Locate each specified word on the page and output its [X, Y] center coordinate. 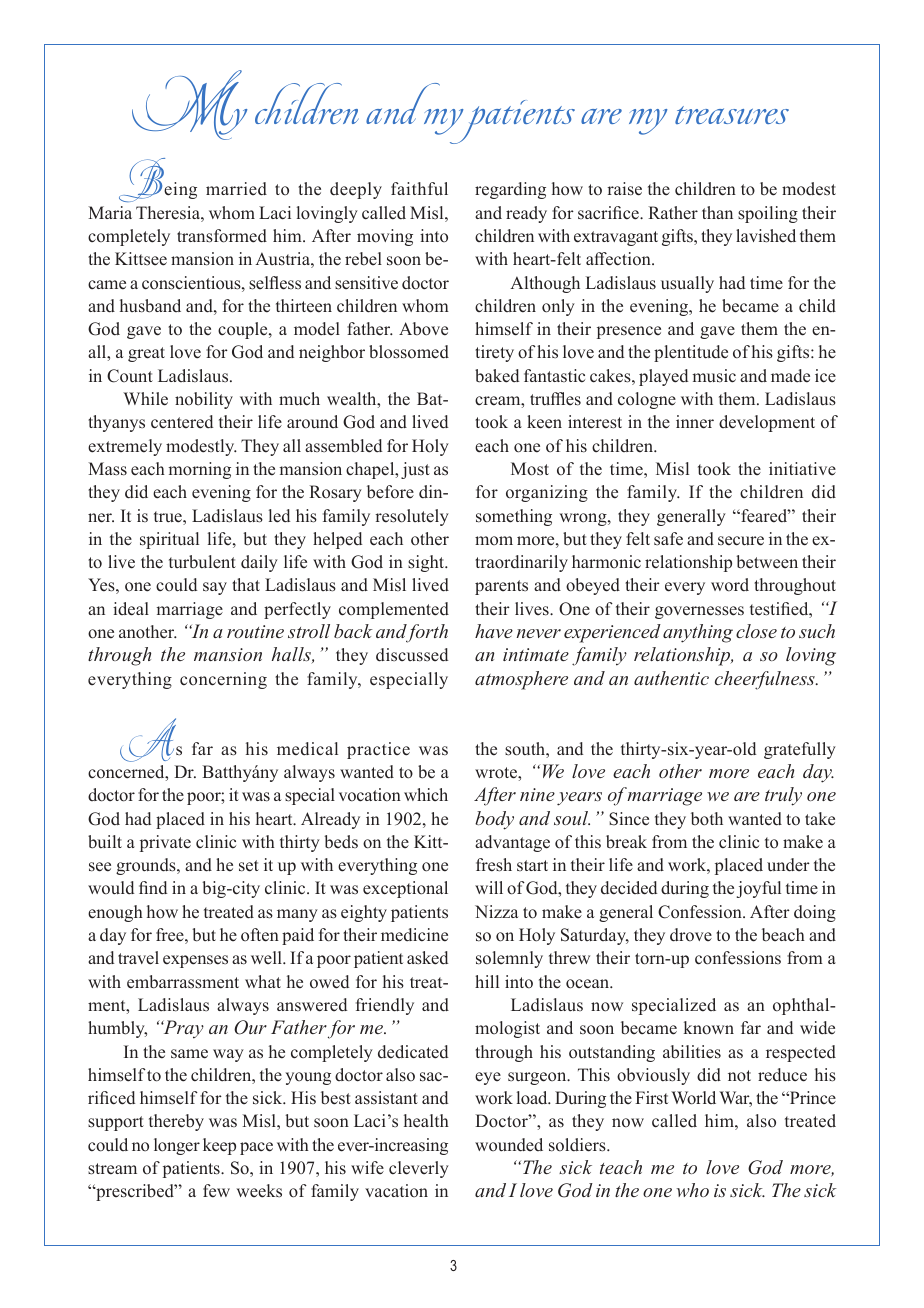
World [693, 1098]
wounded [509, 1145]
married [236, 189]
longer [177, 1146]
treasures [732, 115]
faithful [419, 189]
